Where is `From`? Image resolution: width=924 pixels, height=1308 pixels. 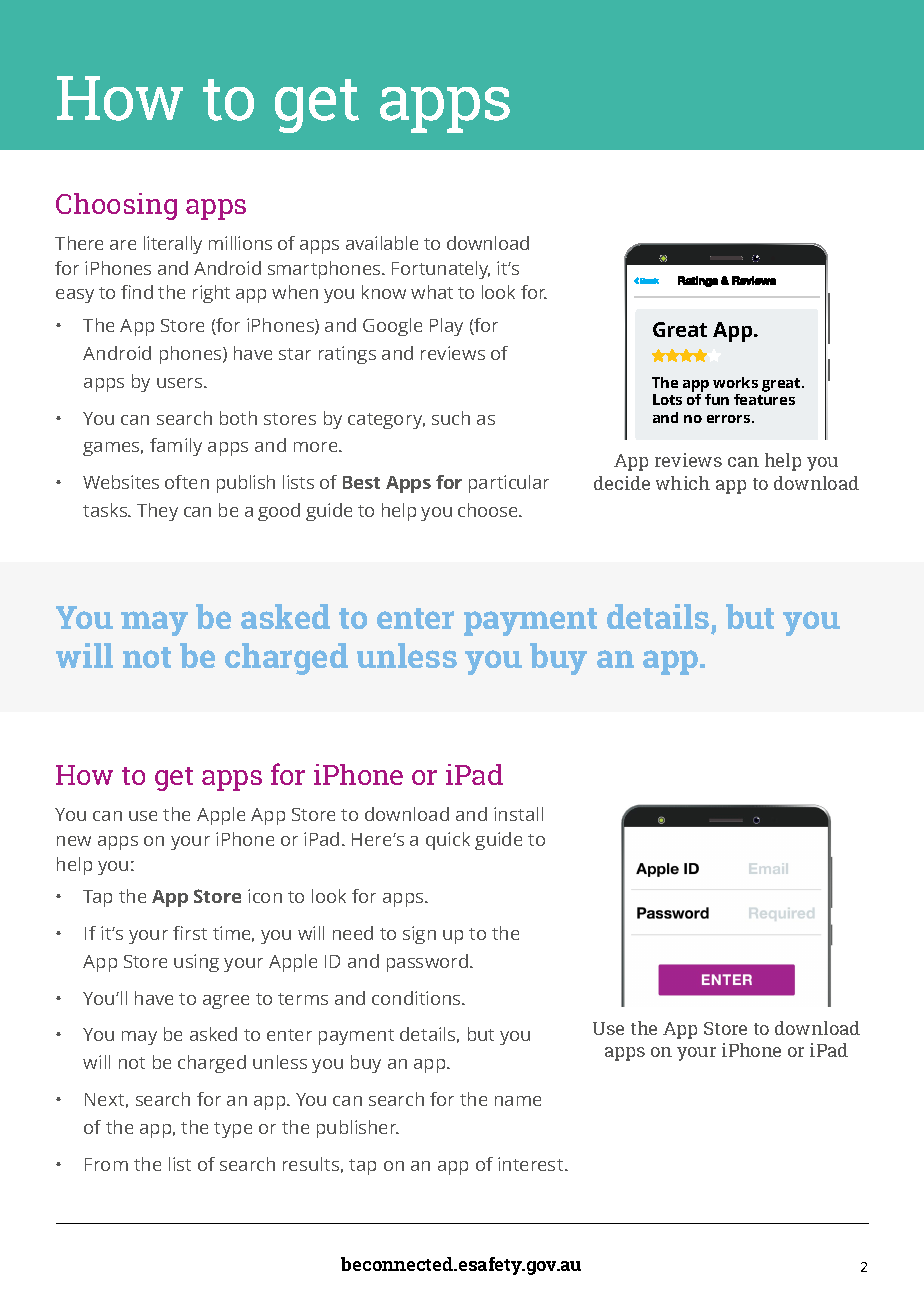
From is located at coordinates (106, 1164).
